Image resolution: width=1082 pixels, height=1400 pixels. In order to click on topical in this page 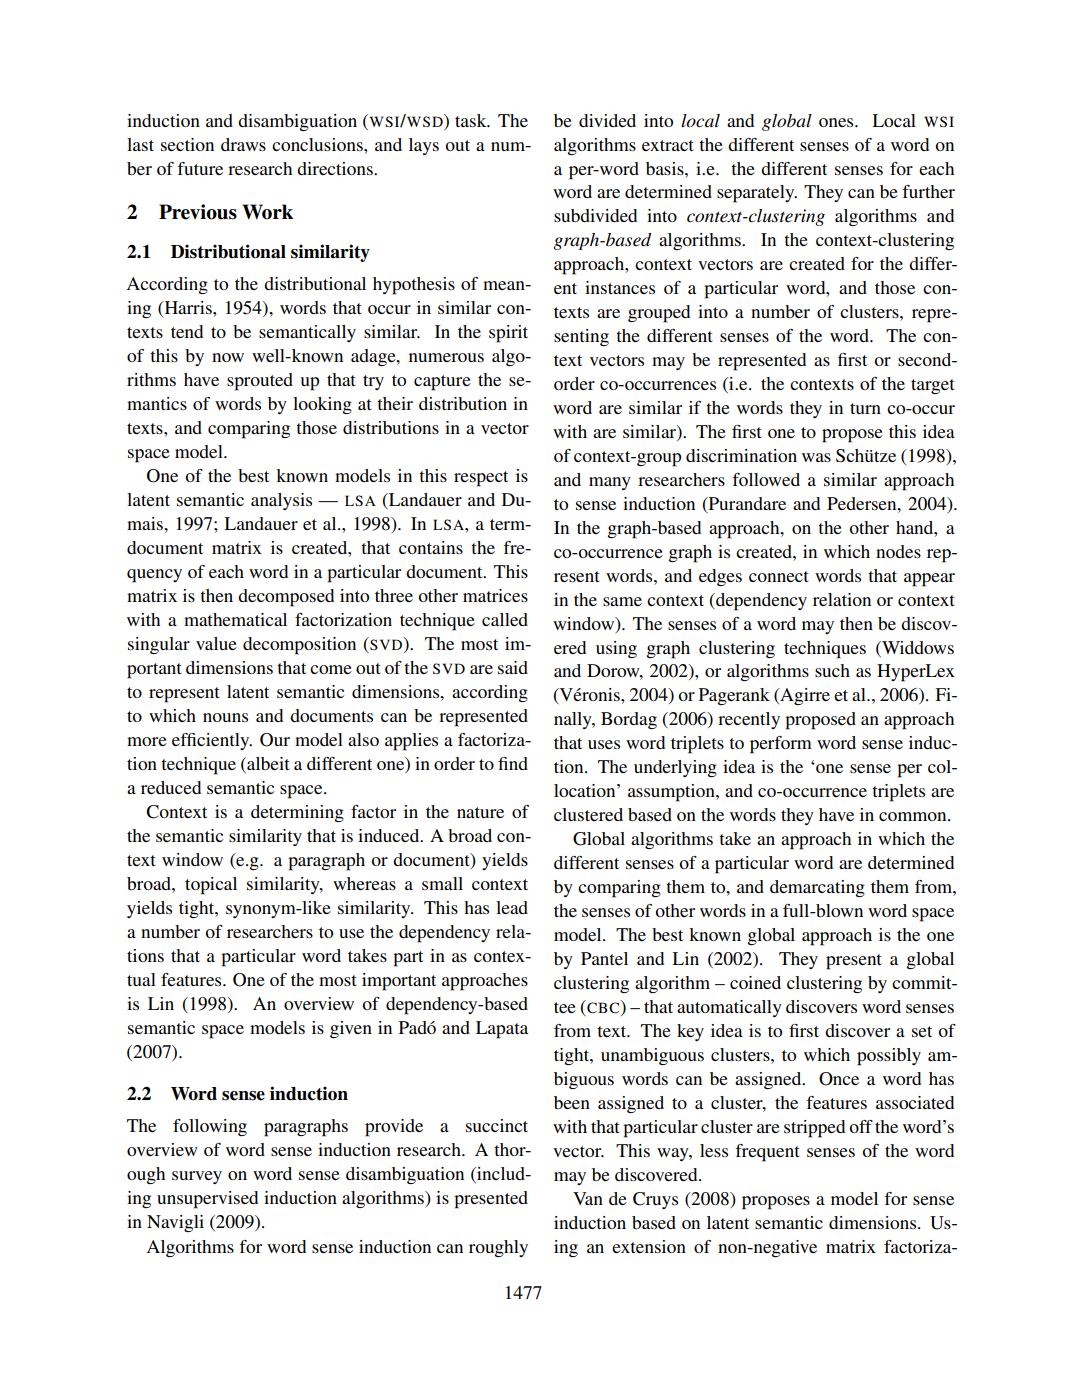, I will do `click(211, 886)`.
